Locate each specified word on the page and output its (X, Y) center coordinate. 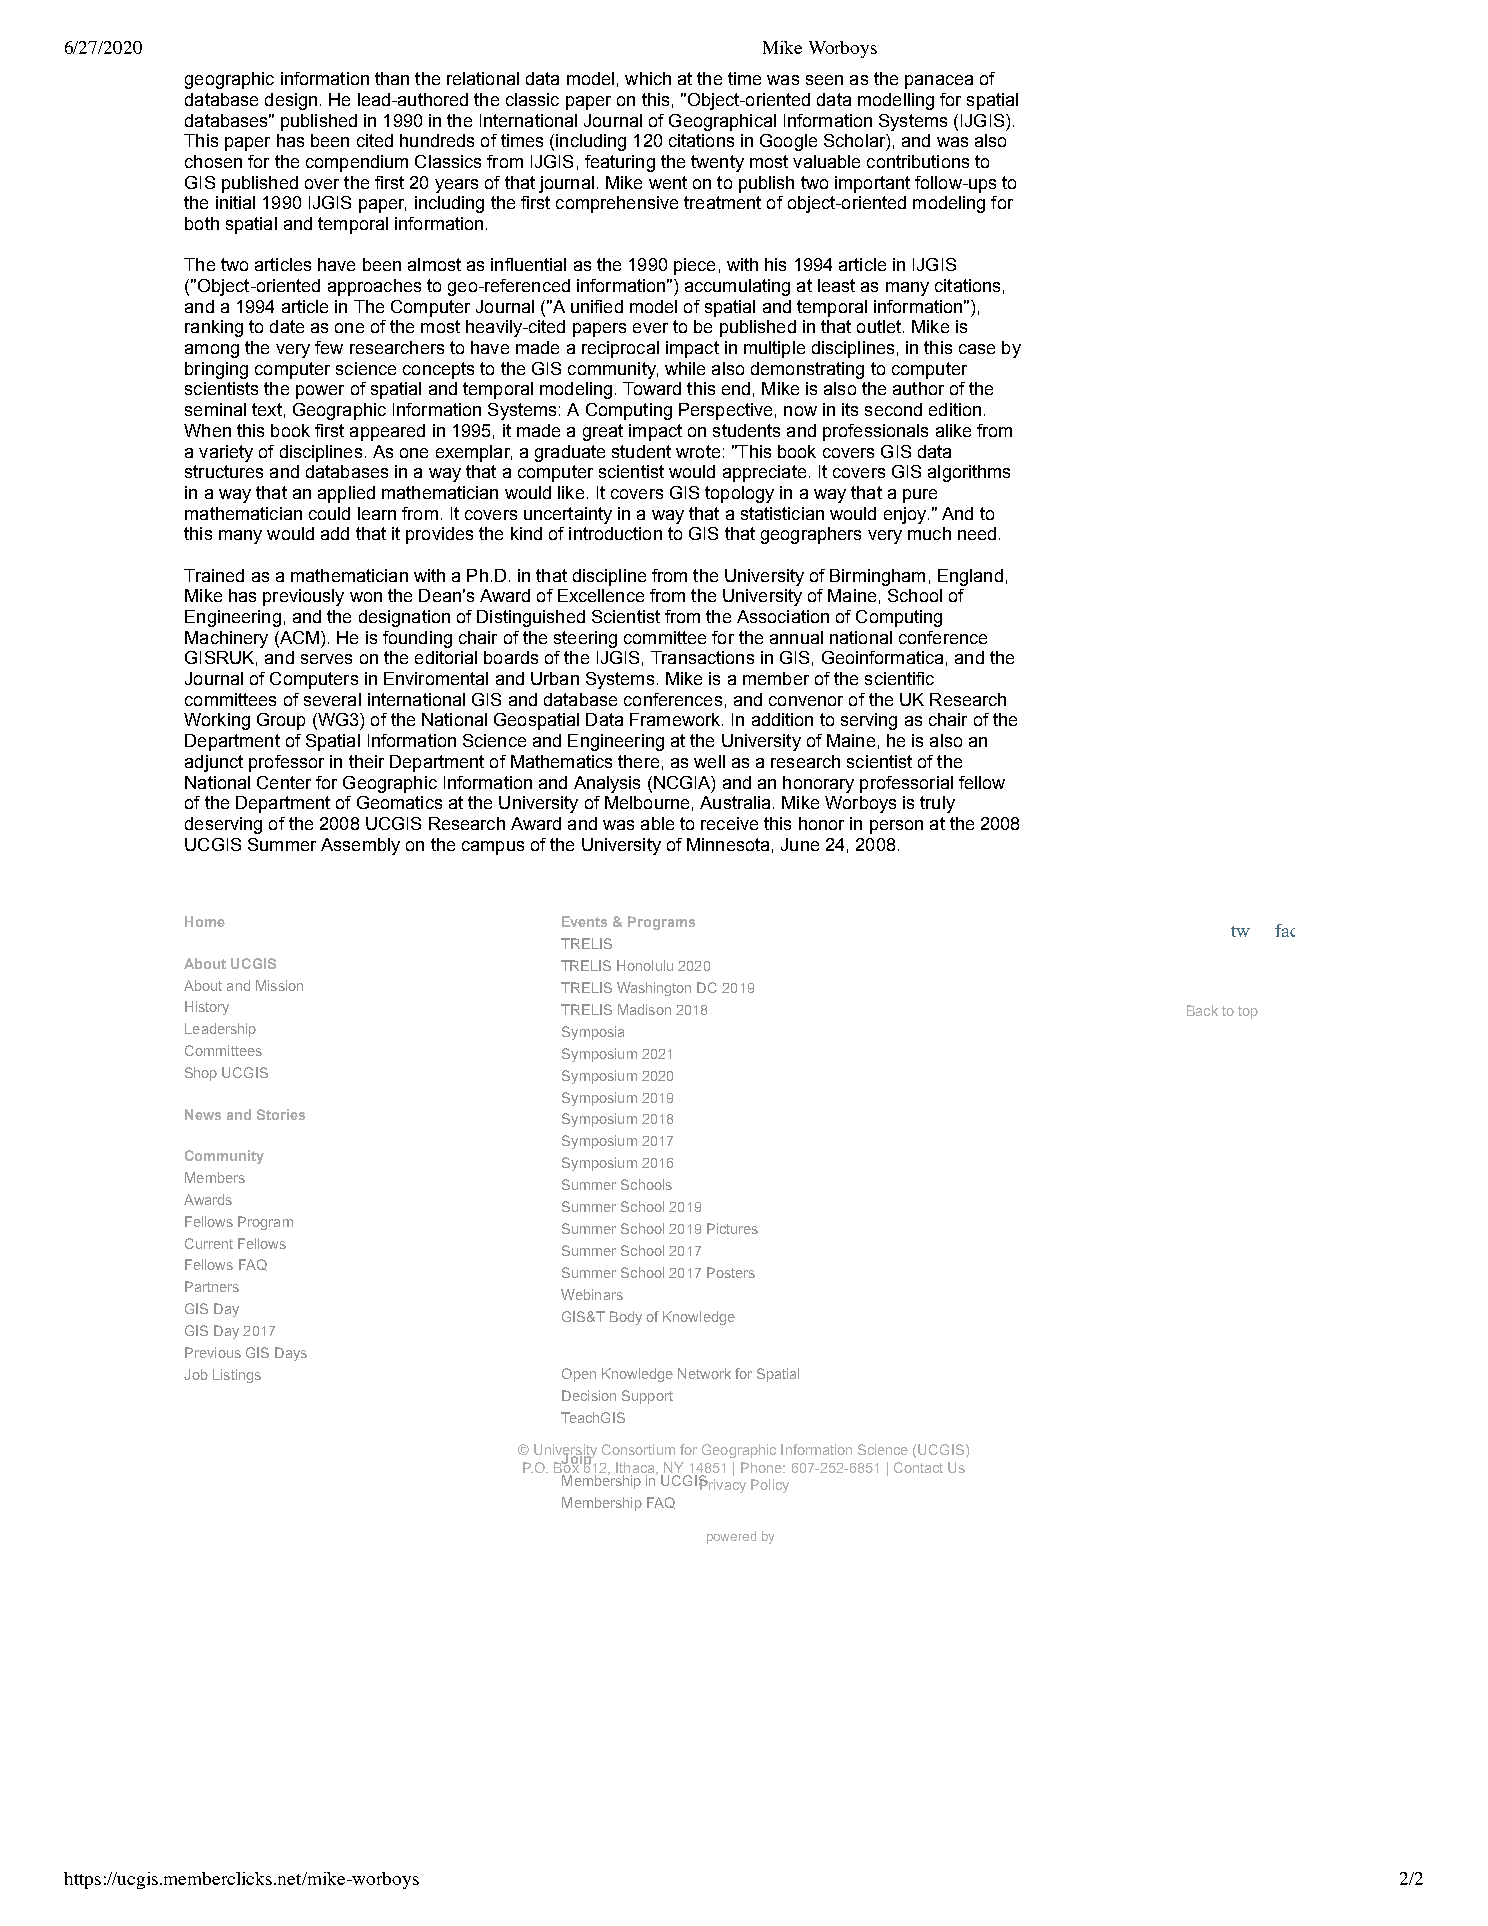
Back (1202, 1010)
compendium (357, 163)
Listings (237, 1376)
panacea (939, 82)
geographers (811, 535)
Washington (654, 989)
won (366, 597)
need (977, 533)
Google (788, 142)
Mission (279, 985)
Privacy (722, 1484)
